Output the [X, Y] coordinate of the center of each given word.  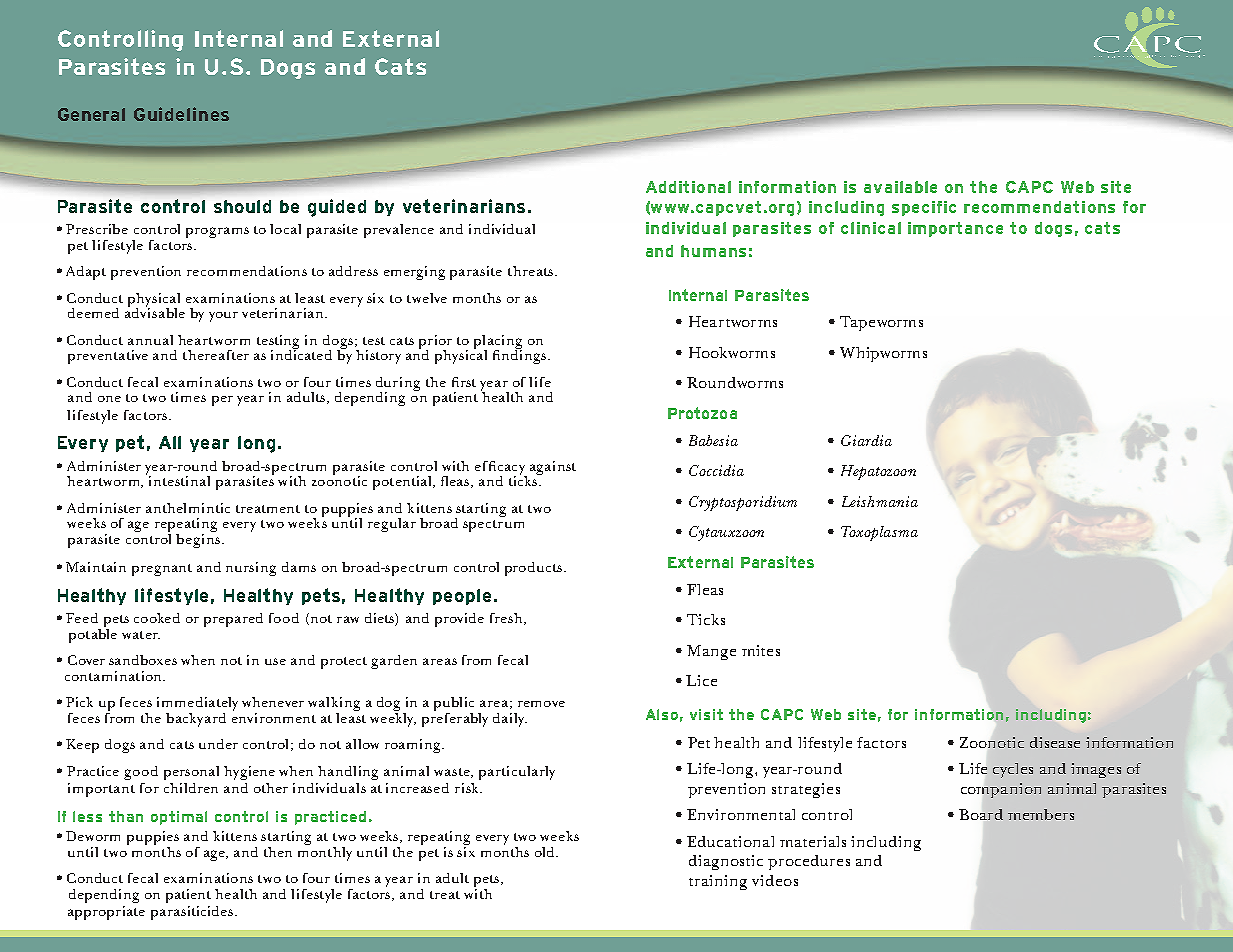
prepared [233, 620]
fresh [507, 619]
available [900, 187]
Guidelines [181, 114]
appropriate [106, 913]
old [546, 852]
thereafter [216, 355]
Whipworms [883, 354]
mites [761, 650]
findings [521, 356]
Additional [688, 187]
